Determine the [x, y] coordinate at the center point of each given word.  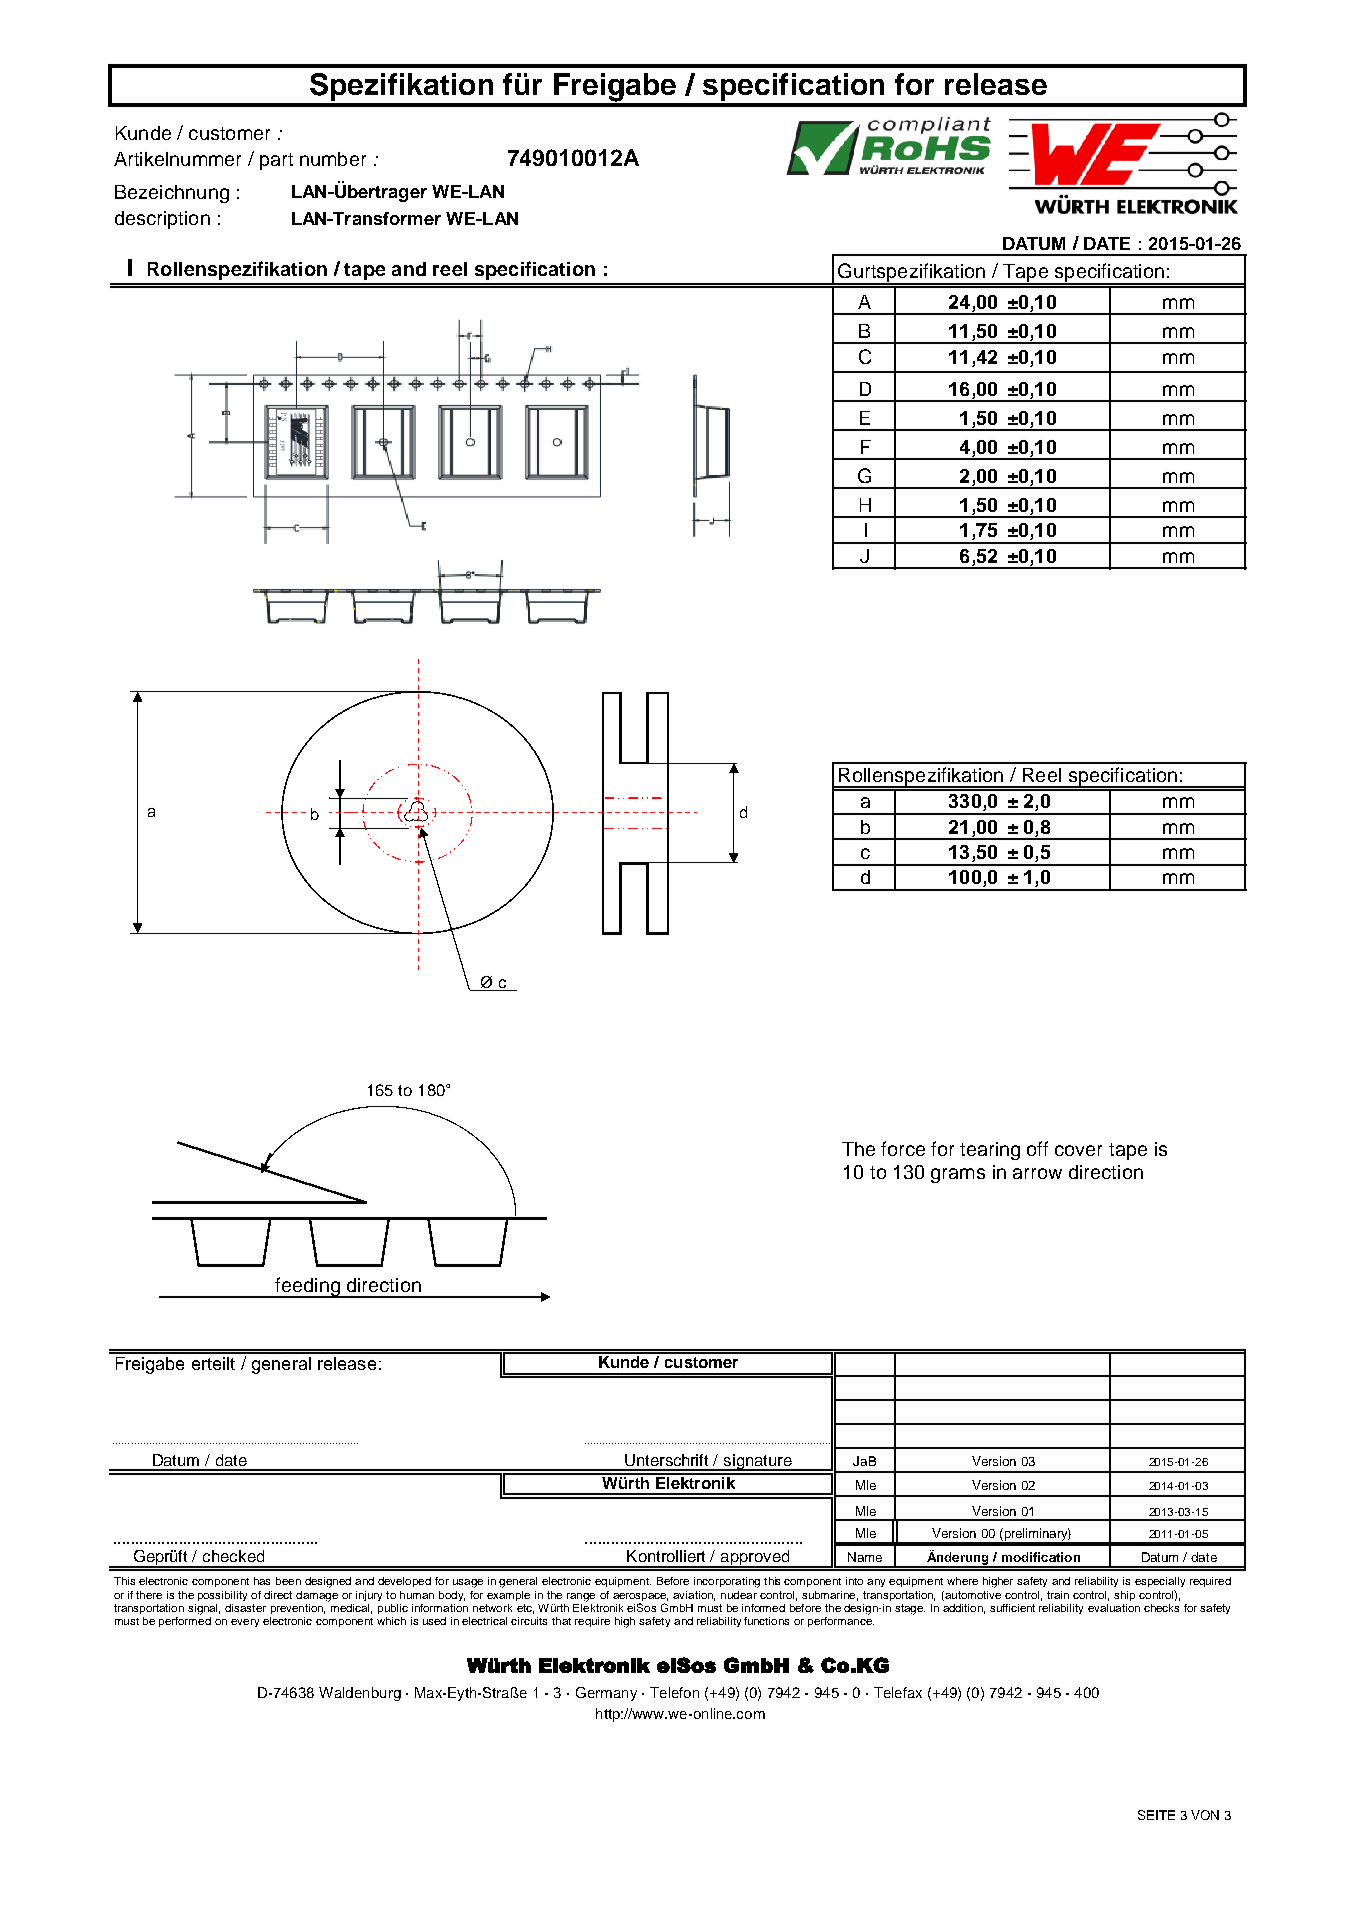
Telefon [674, 1692]
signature [757, 1462]
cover [1078, 1150]
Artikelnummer [177, 159]
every [245, 1623]
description [162, 220]
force [903, 1148]
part [276, 161]
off [1037, 1148]
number [333, 159]
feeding [307, 1287]
